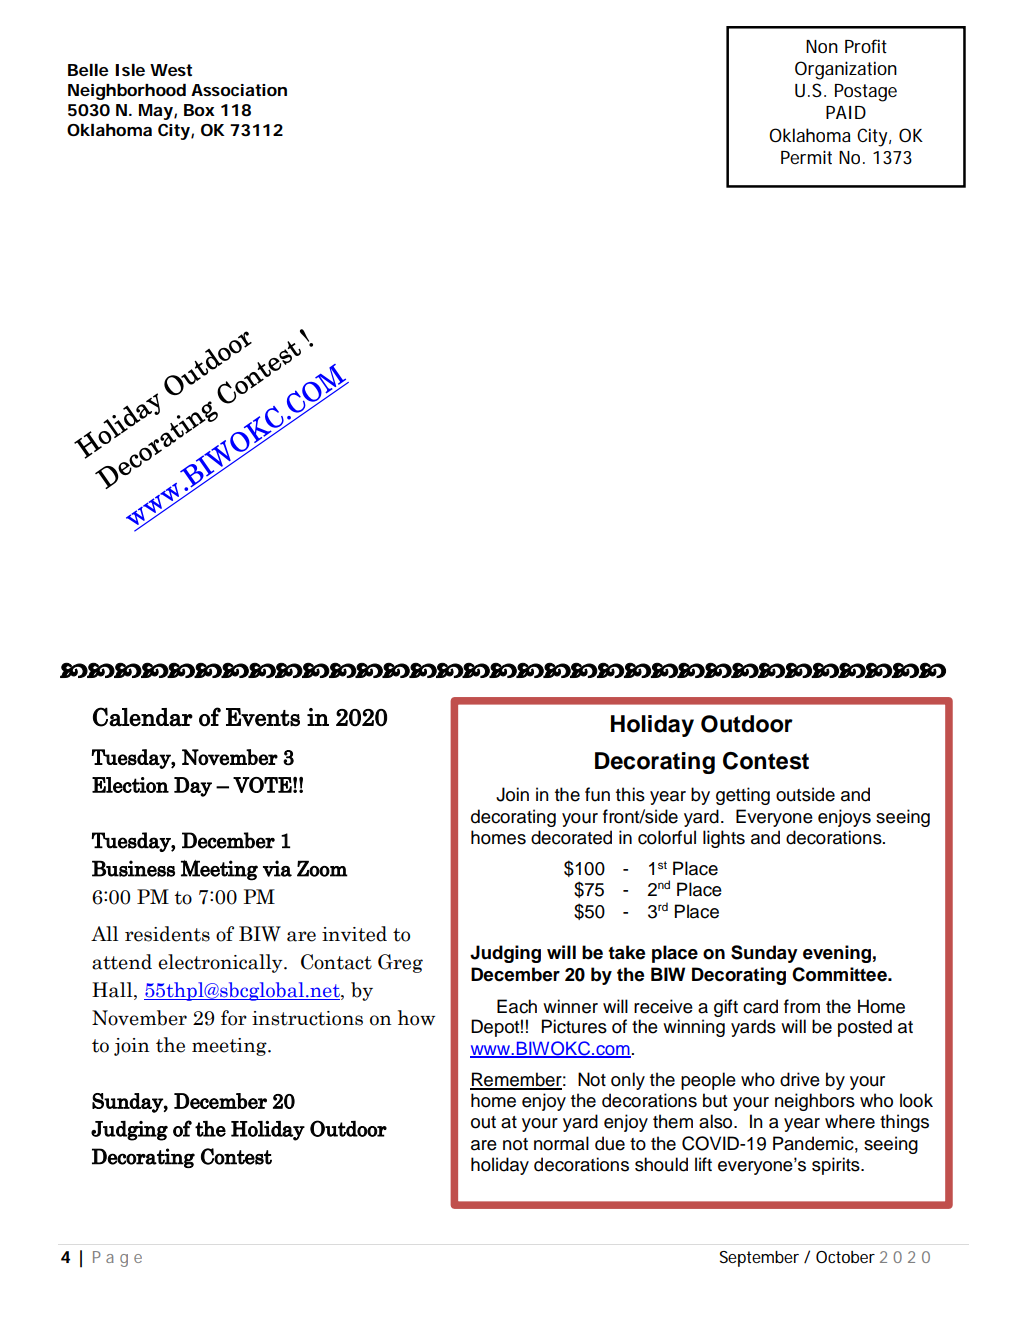  What do you see at coordinates (263, 717) in the screenshot?
I see `Events` at bounding box center [263, 717].
